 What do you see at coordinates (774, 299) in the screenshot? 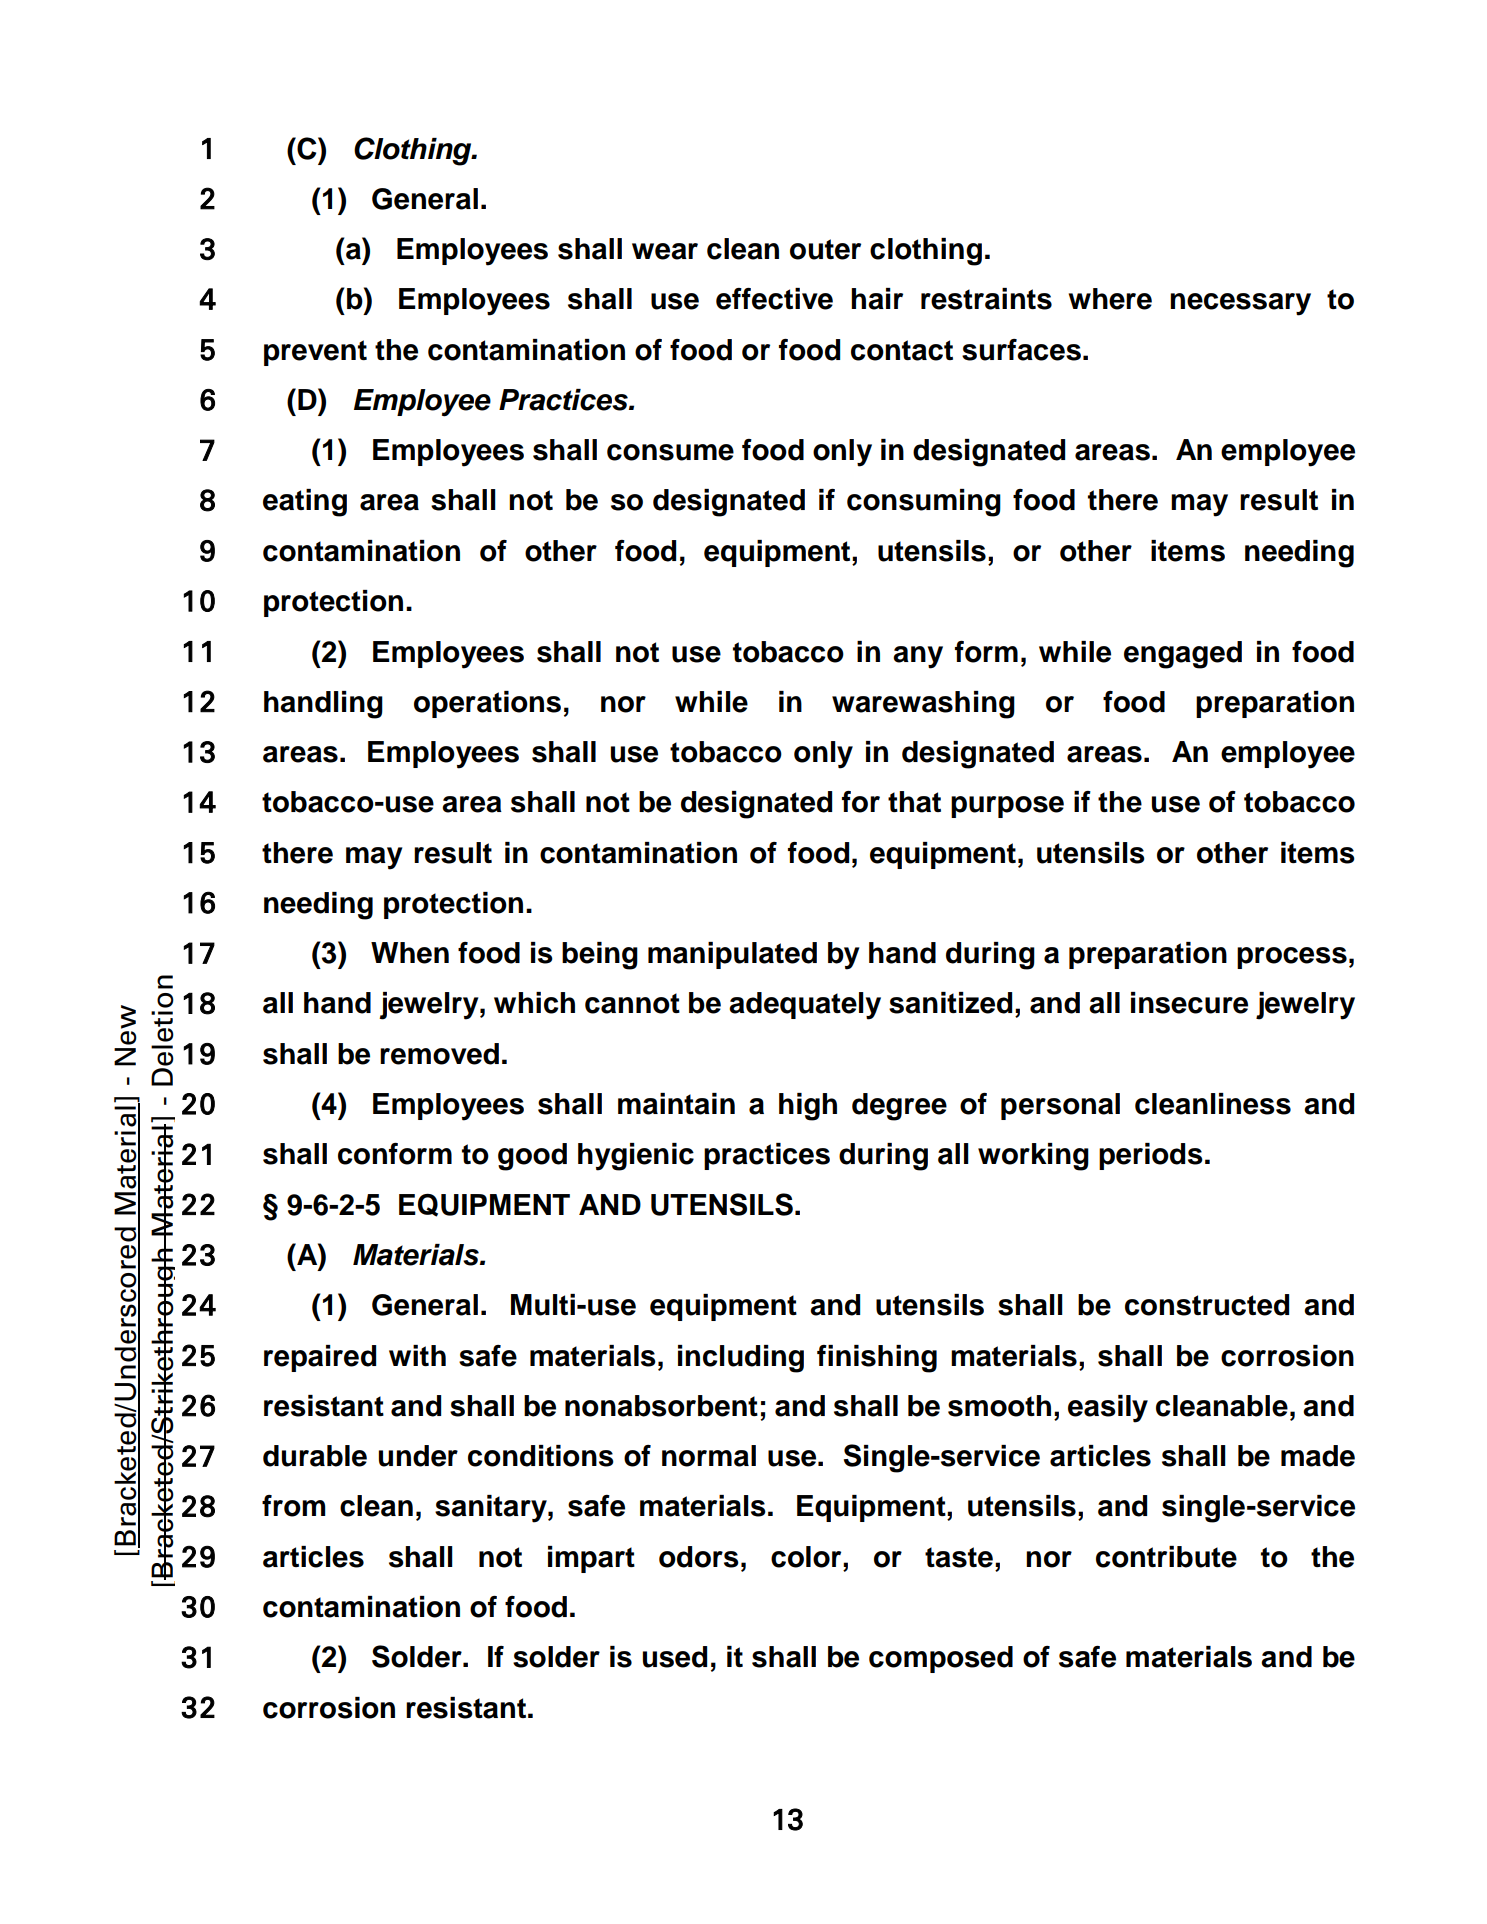
I see `effective` at bounding box center [774, 299].
